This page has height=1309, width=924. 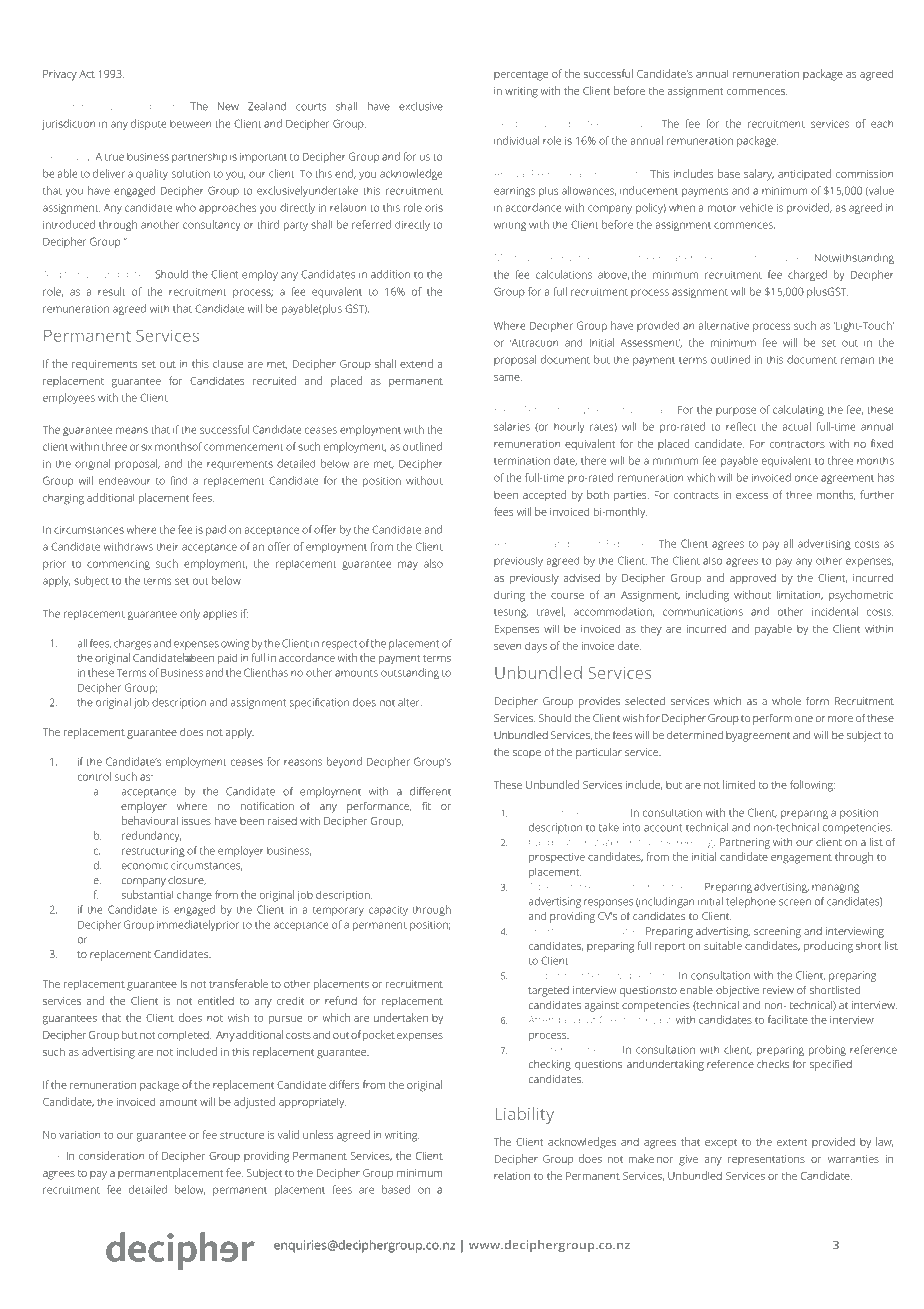 I want to click on same, so click(x=508, y=378).
